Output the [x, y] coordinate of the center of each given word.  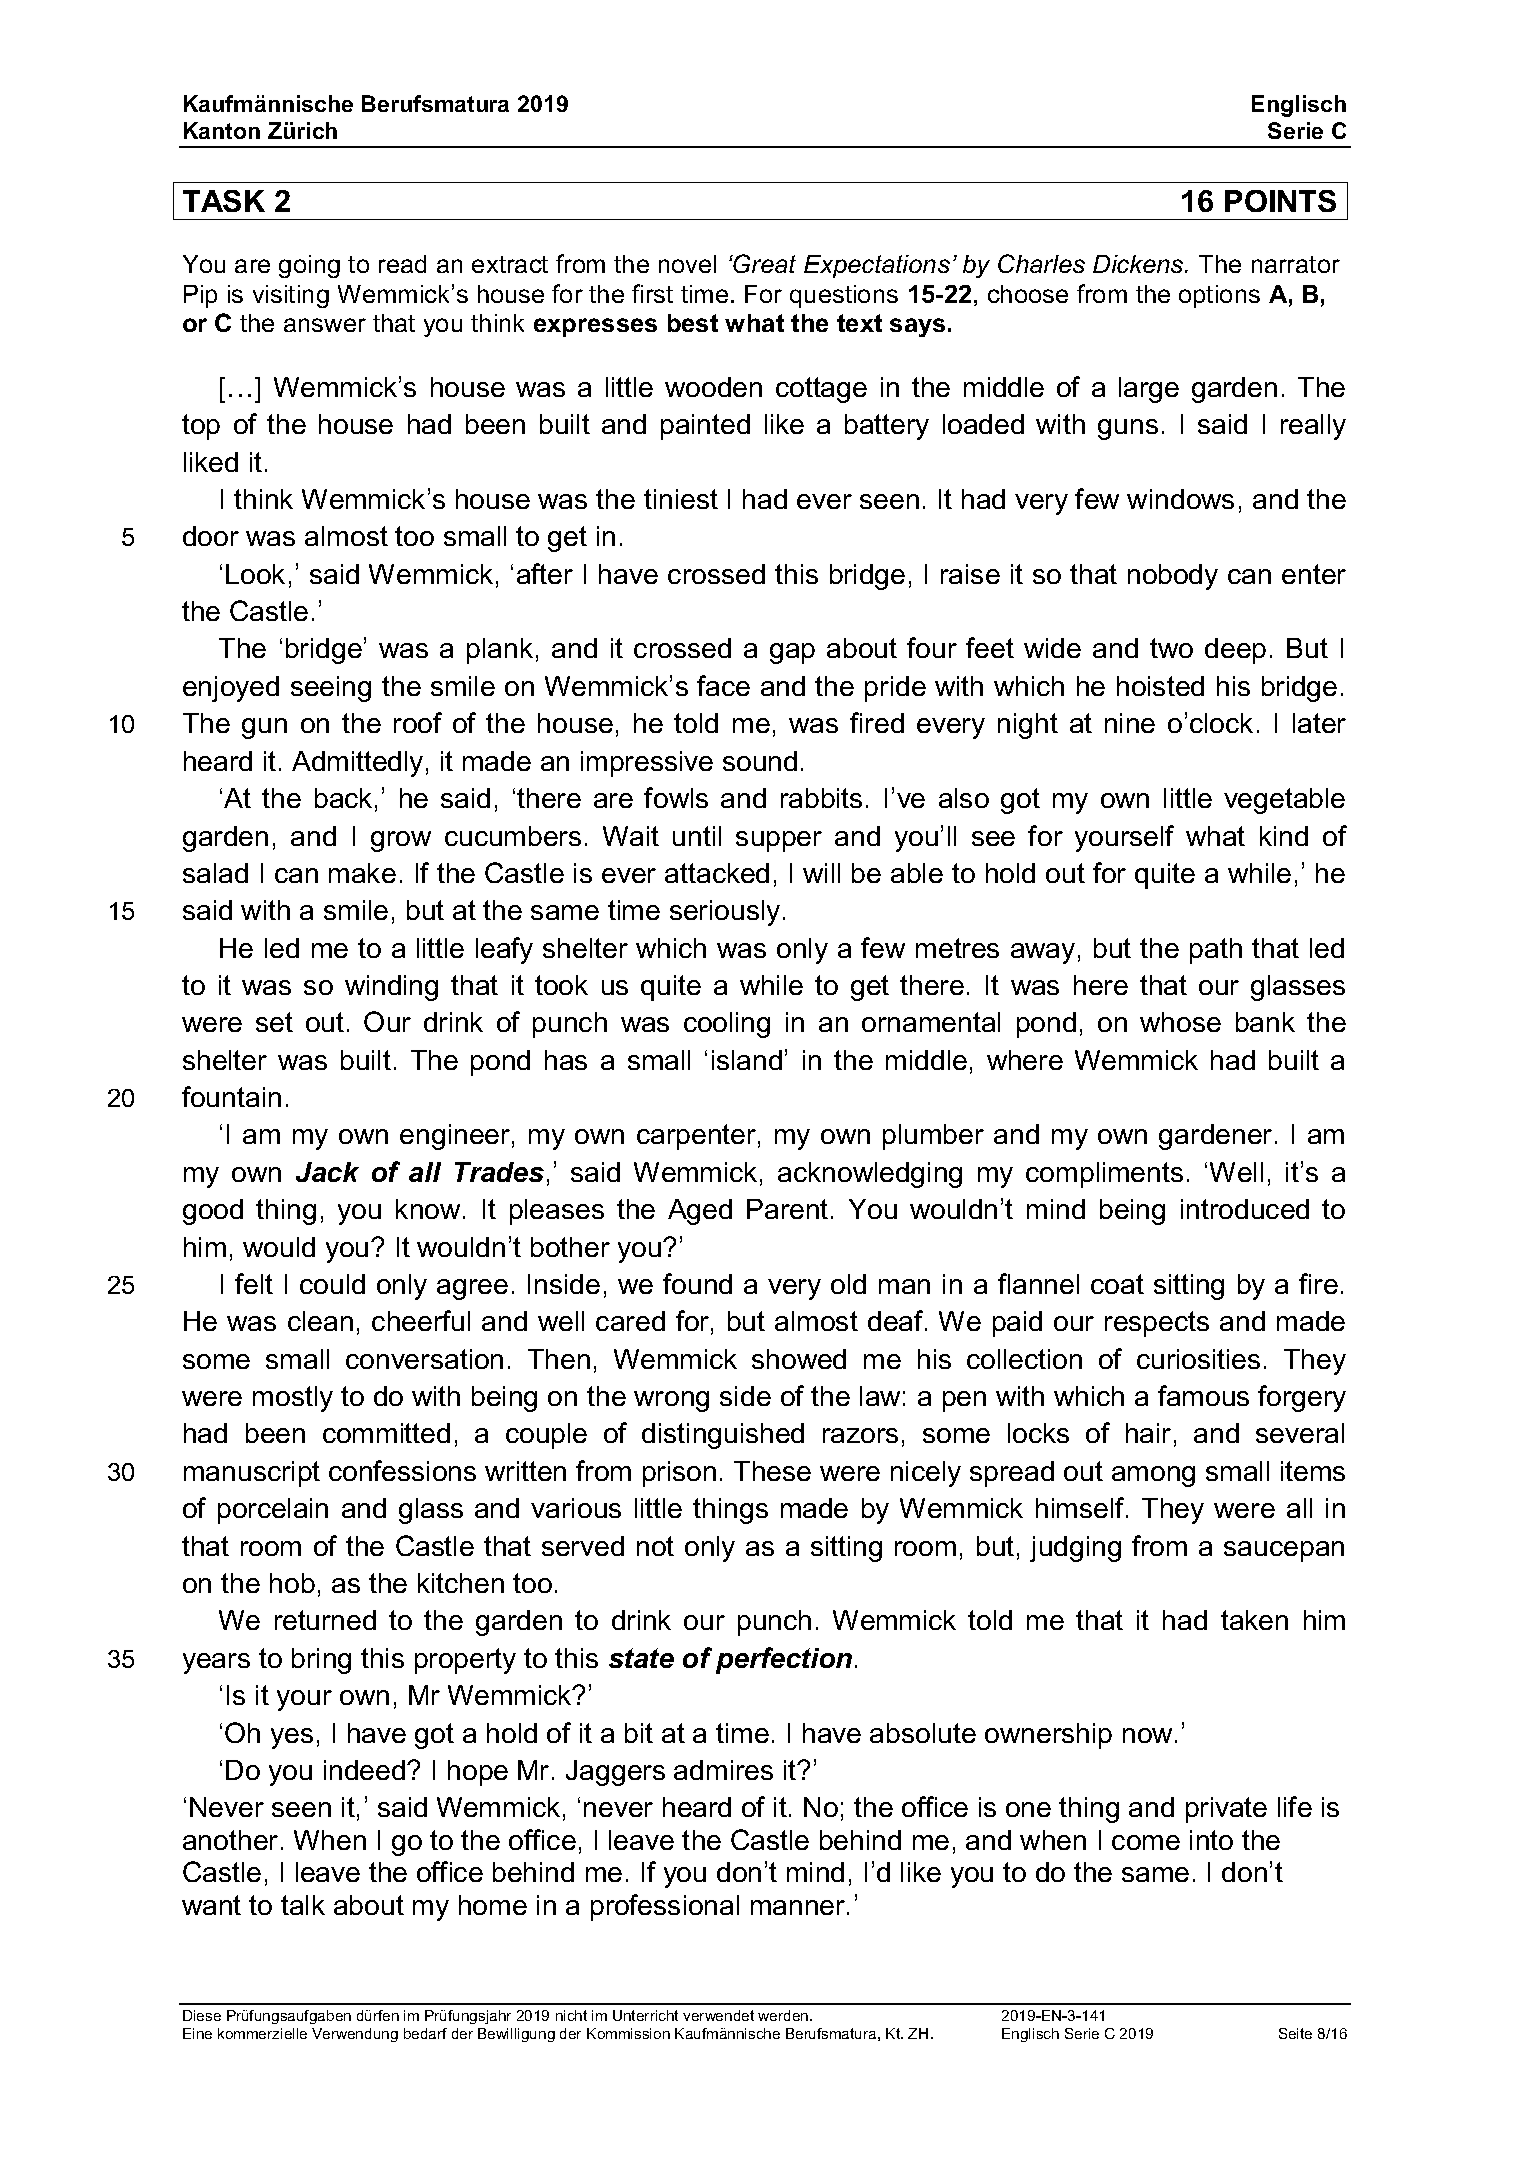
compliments [1104, 1175]
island [747, 1060]
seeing [331, 689]
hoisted [1160, 686]
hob [292, 1583]
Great [764, 263]
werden [784, 2015]
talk [303, 1905]
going [309, 266]
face [723, 685]
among [1153, 1476]
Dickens [1139, 264]
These [772, 1471]
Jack [327, 1172]
